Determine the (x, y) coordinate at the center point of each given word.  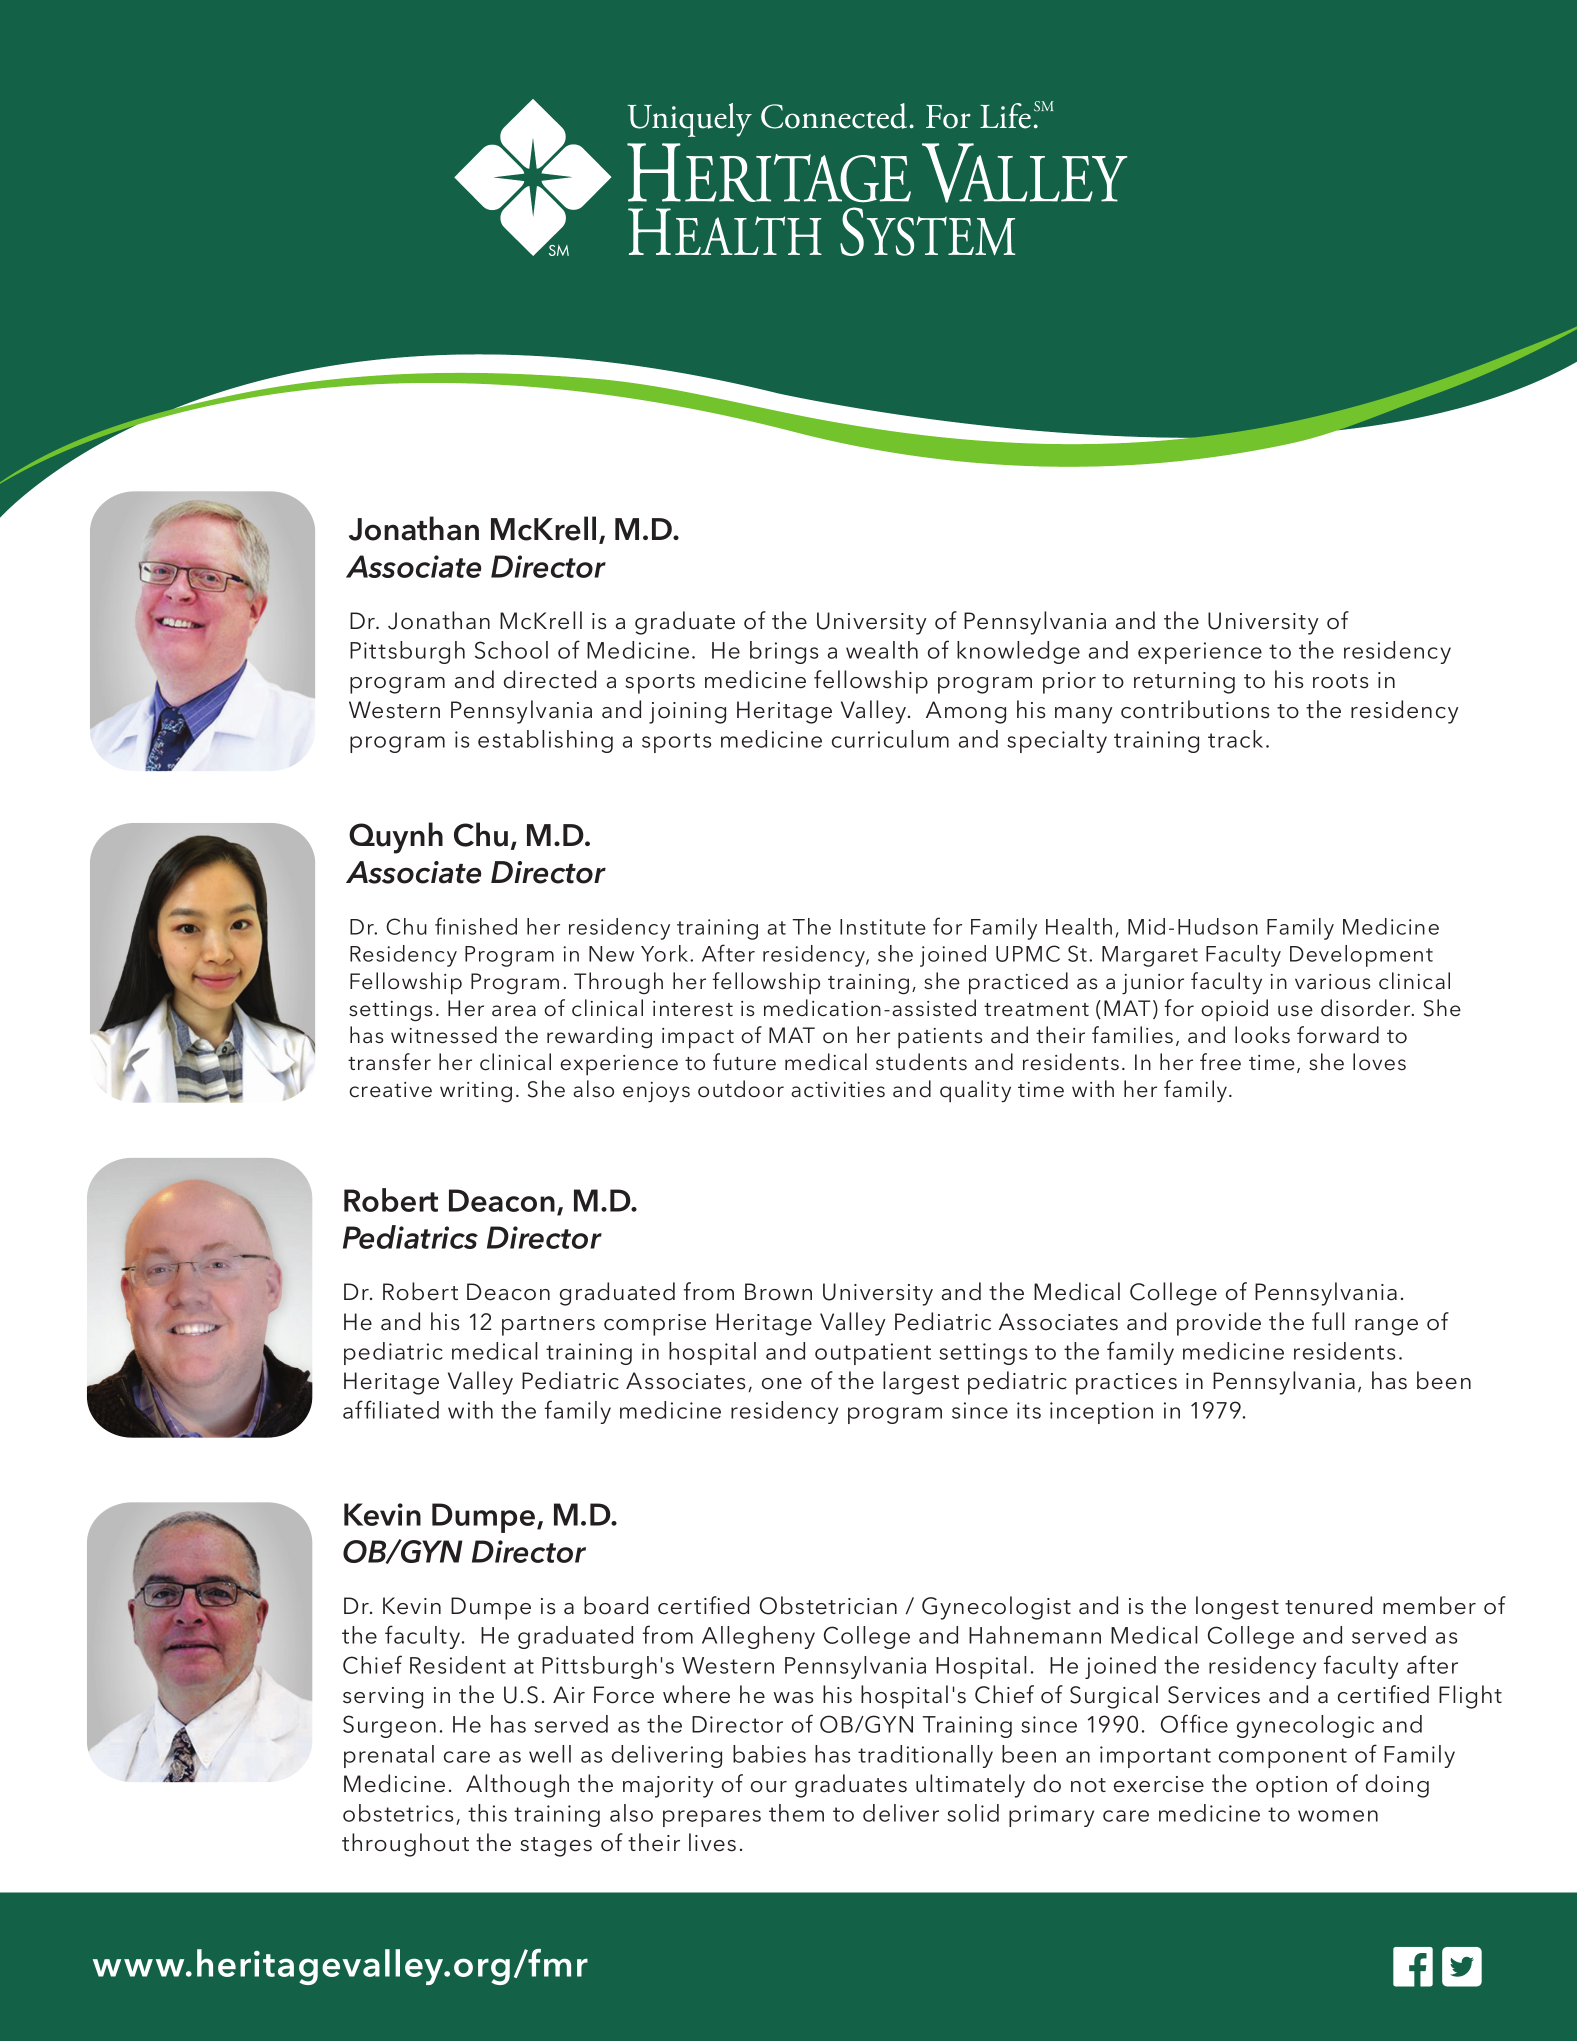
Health (1079, 926)
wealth (882, 650)
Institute (883, 927)
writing (476, 1092)
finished (476, 926)
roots (1340, 681)
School (511, 650)
